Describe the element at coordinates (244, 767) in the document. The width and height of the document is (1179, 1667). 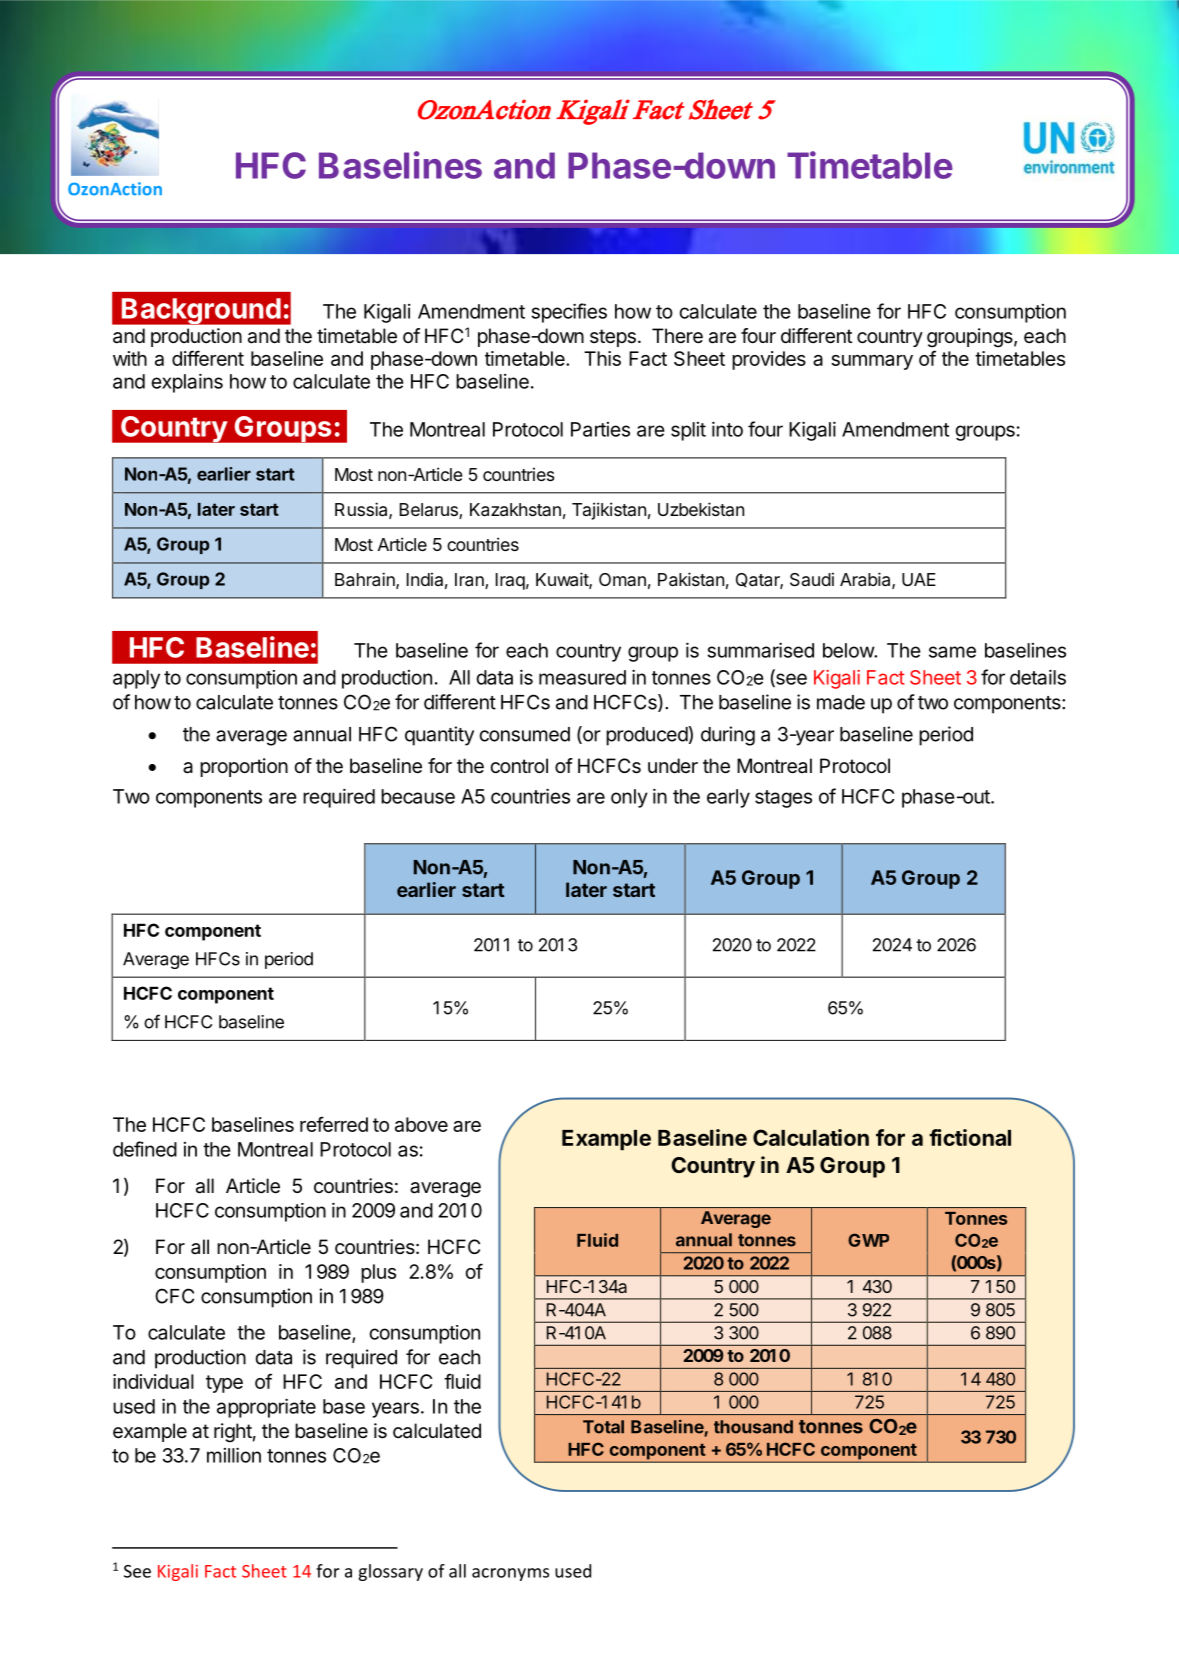
I see `proportion` at that location.
